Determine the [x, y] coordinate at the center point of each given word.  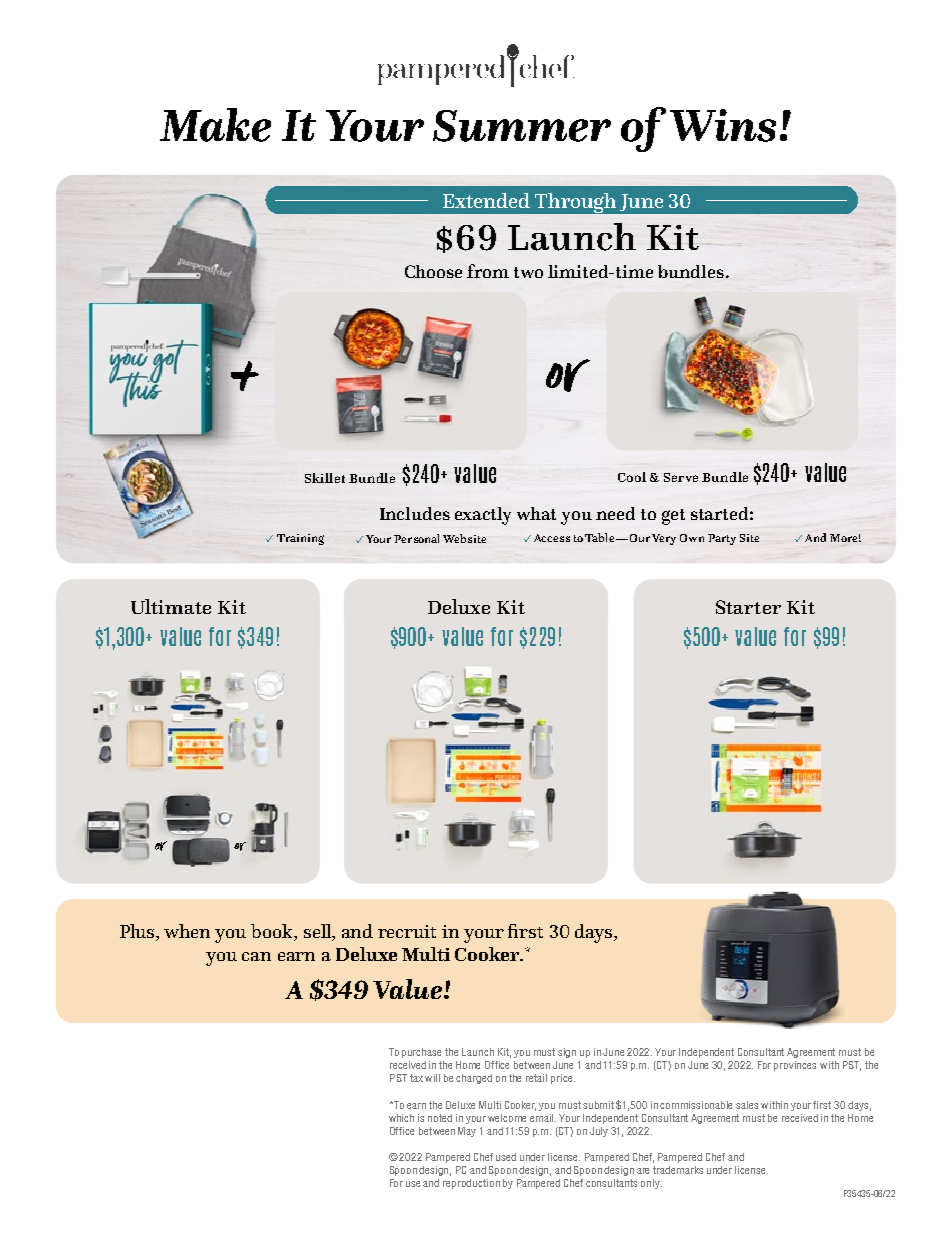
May [467, 1132]
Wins [723, 125]
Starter [748, 607]
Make [215, 125]
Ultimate [171, 606]
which [401, 1118]
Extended [486, 200]
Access [552, 538]
